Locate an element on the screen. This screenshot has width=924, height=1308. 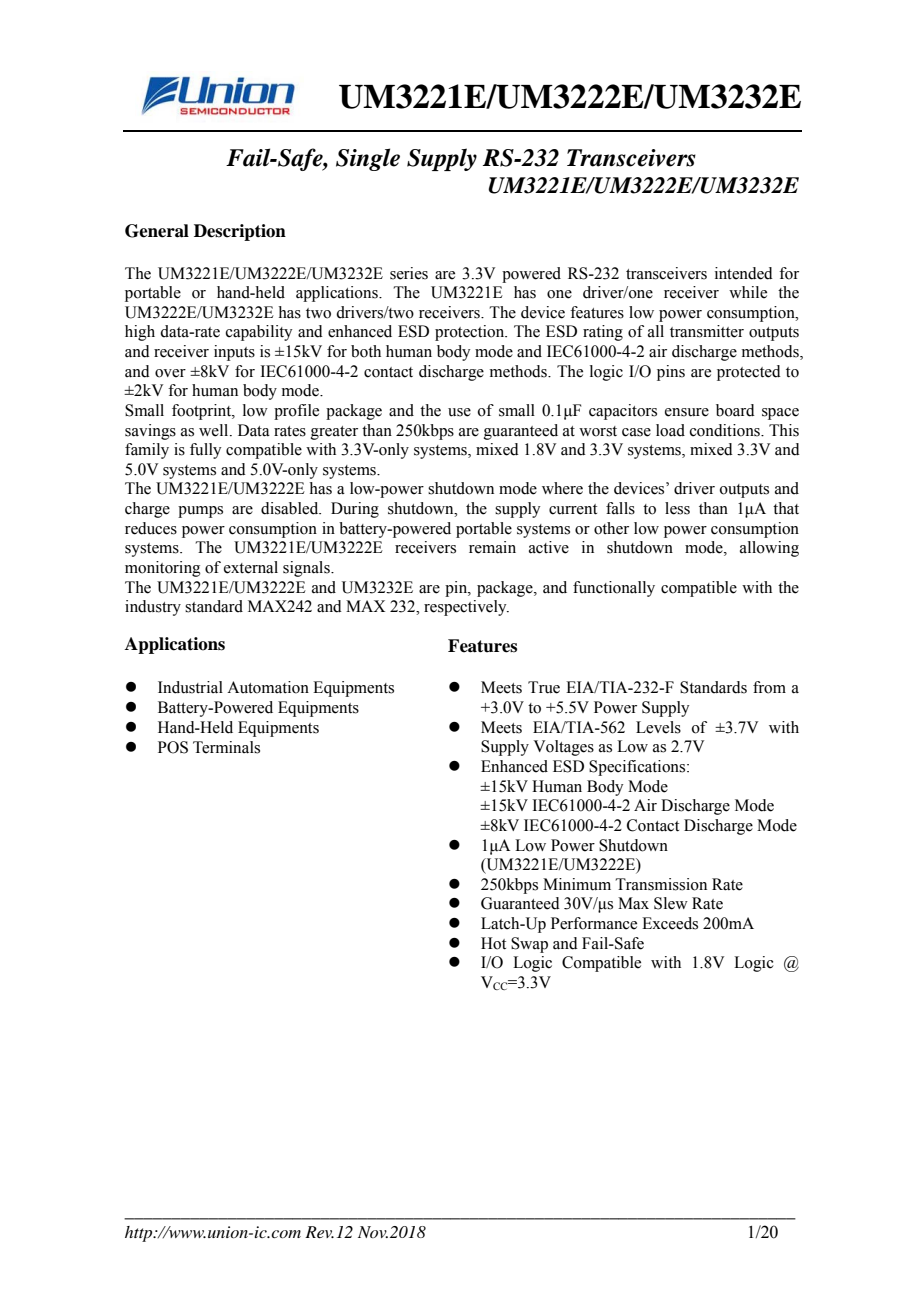
inputs is located at coordinates (234, 353).
